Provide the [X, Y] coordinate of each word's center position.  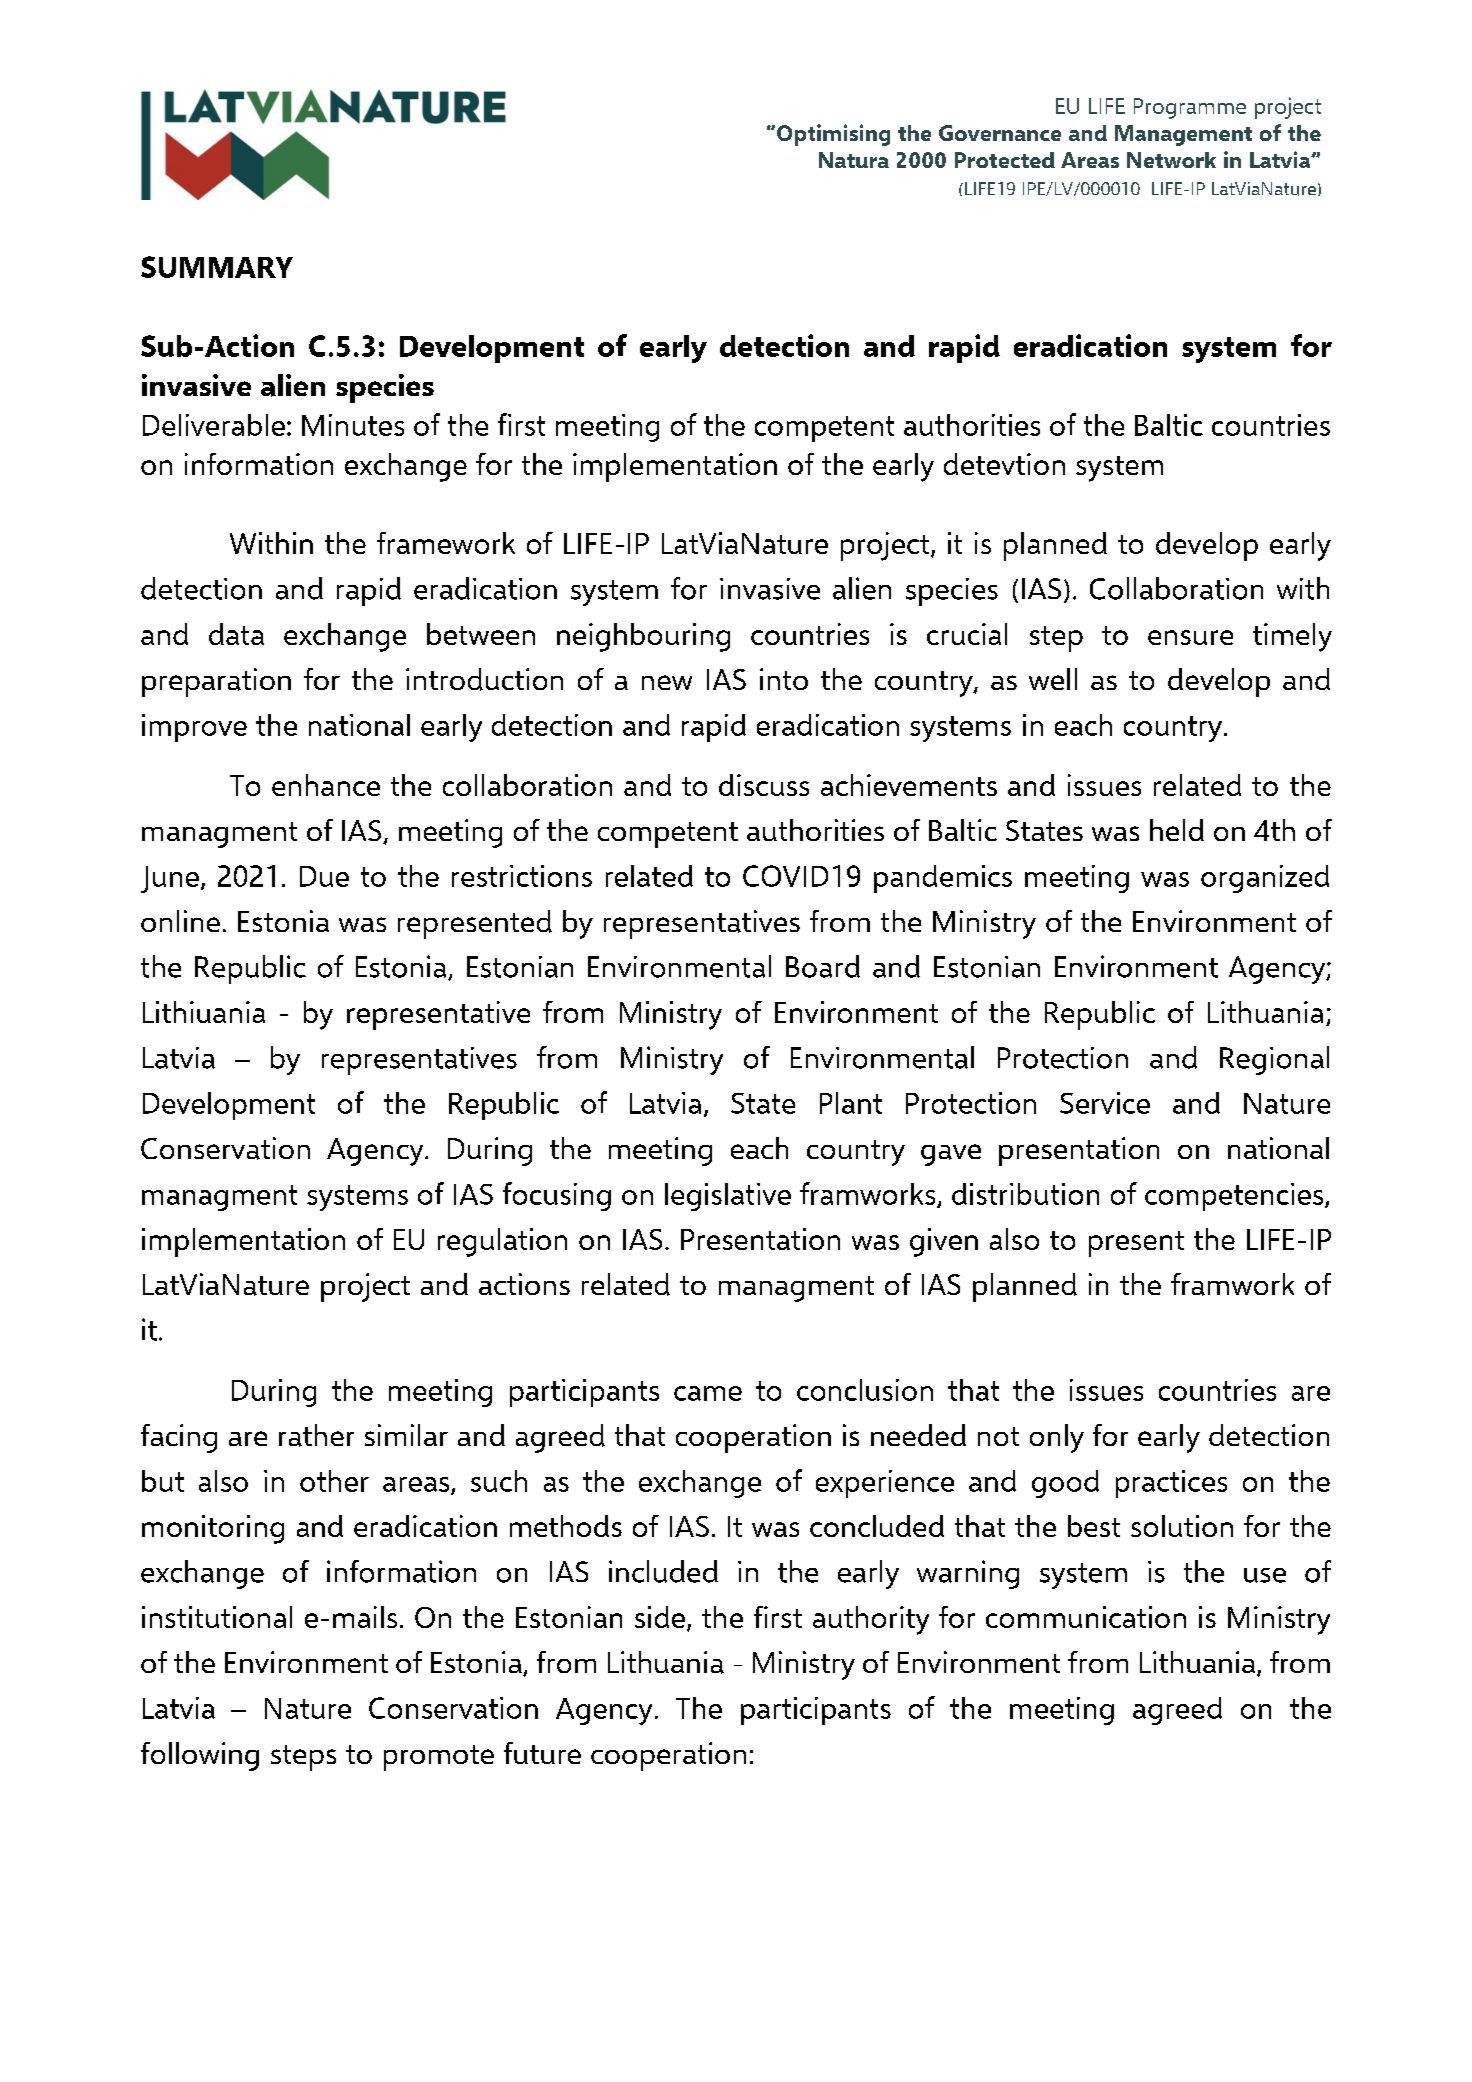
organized [1265, 879]
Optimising [833, 135]
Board [823, 966]
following [200, 1756]
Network [1171, 160]
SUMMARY [217, 267]
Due [324, 876]
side [660, 1617]
